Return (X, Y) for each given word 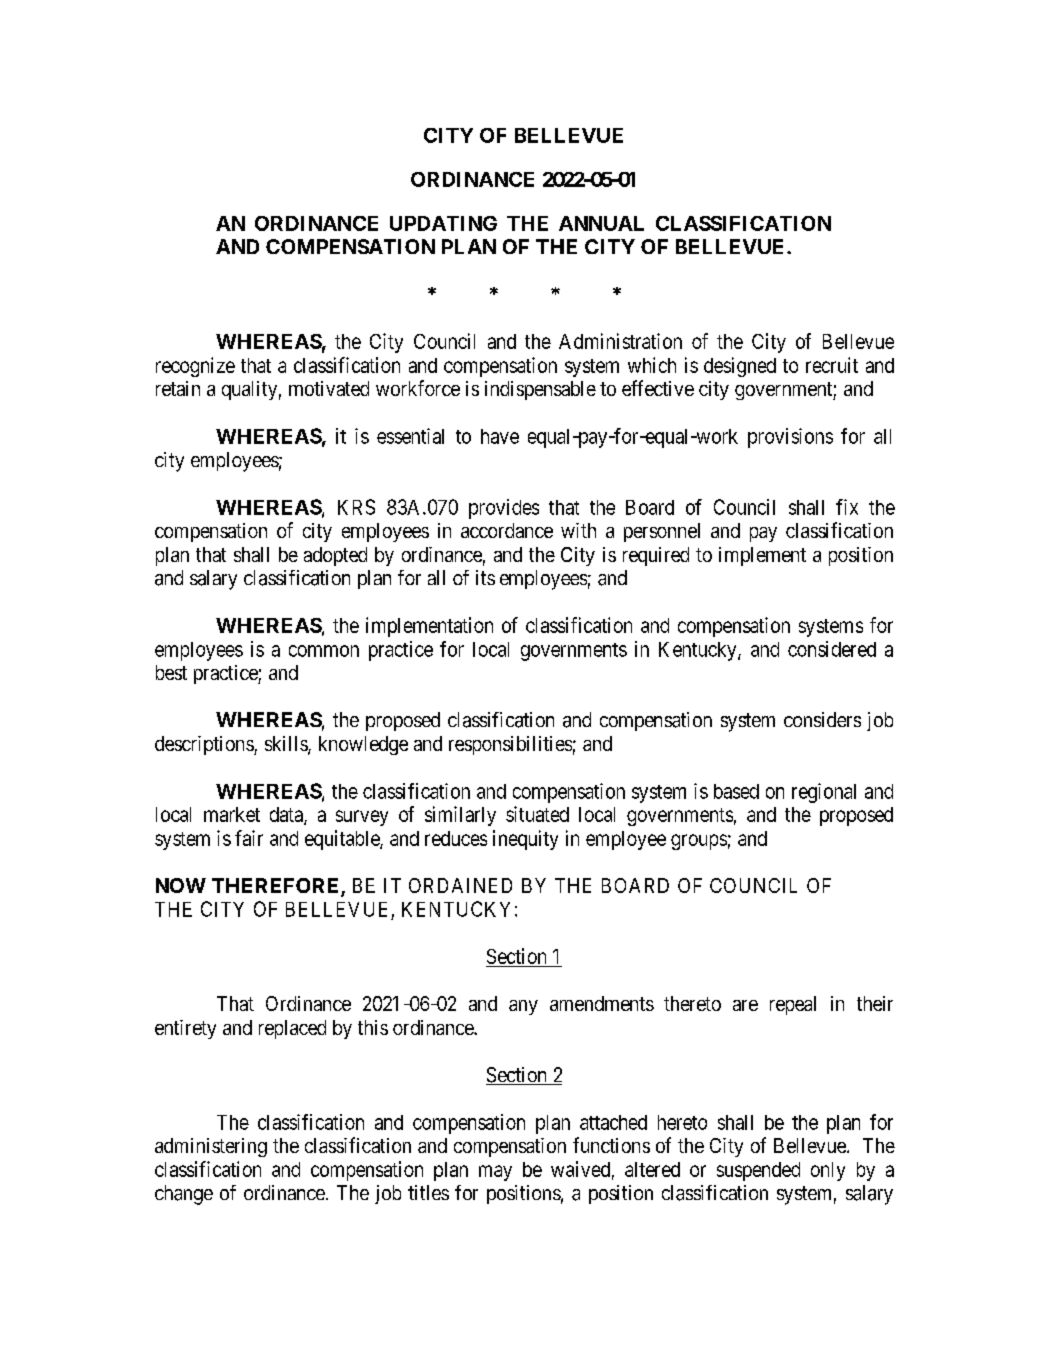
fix (847, 507)
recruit (832, 365)
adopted (335, 556)
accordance (507, 530)
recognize (195, 367)
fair (249, 838)
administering (211, 1147)
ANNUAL (601, 223)
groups (699, 842)
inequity (525, 840)
